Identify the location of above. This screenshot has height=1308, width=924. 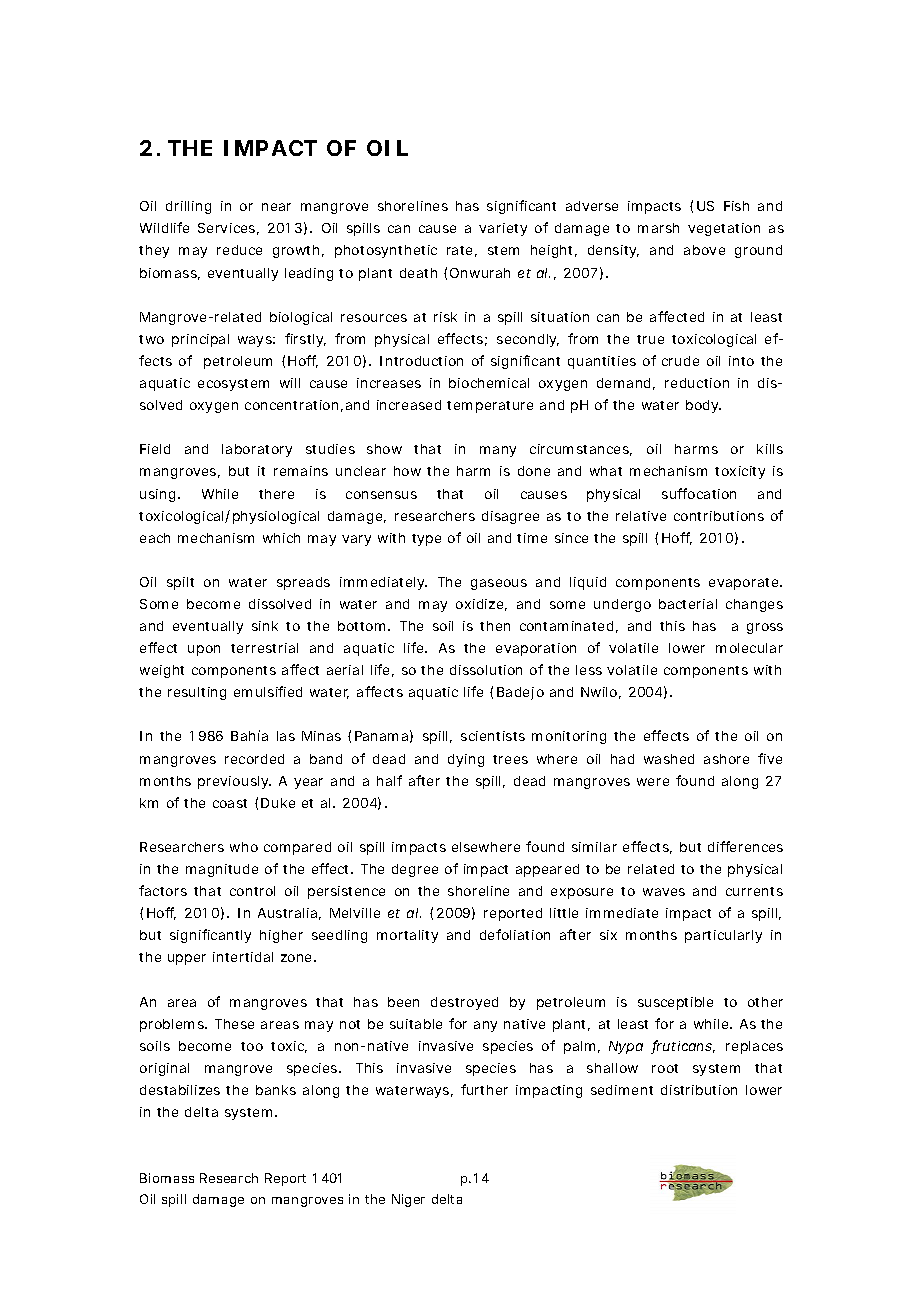
(704, 250).
